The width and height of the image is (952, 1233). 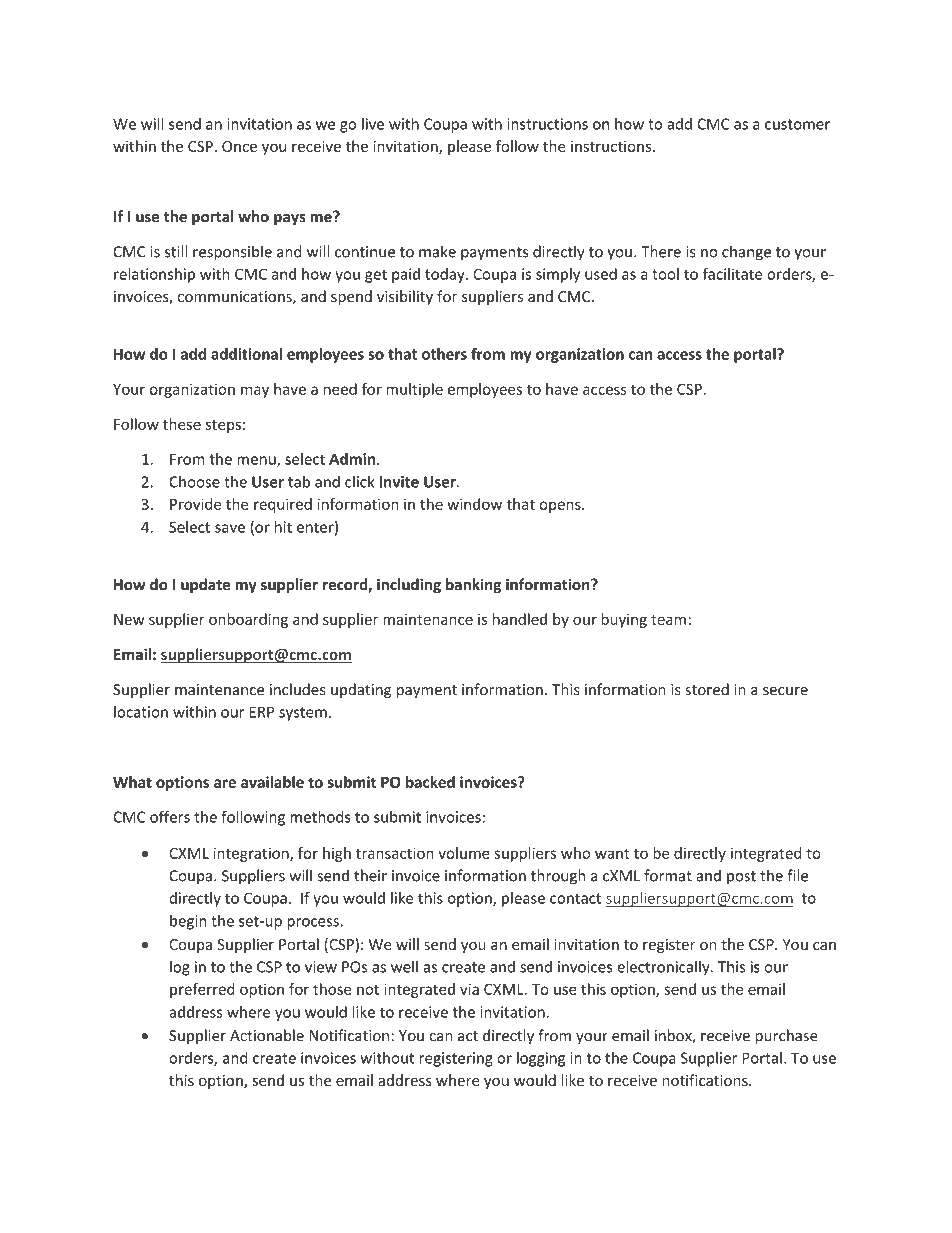 I want to click on facilitate, so click(x=732, y=274).
